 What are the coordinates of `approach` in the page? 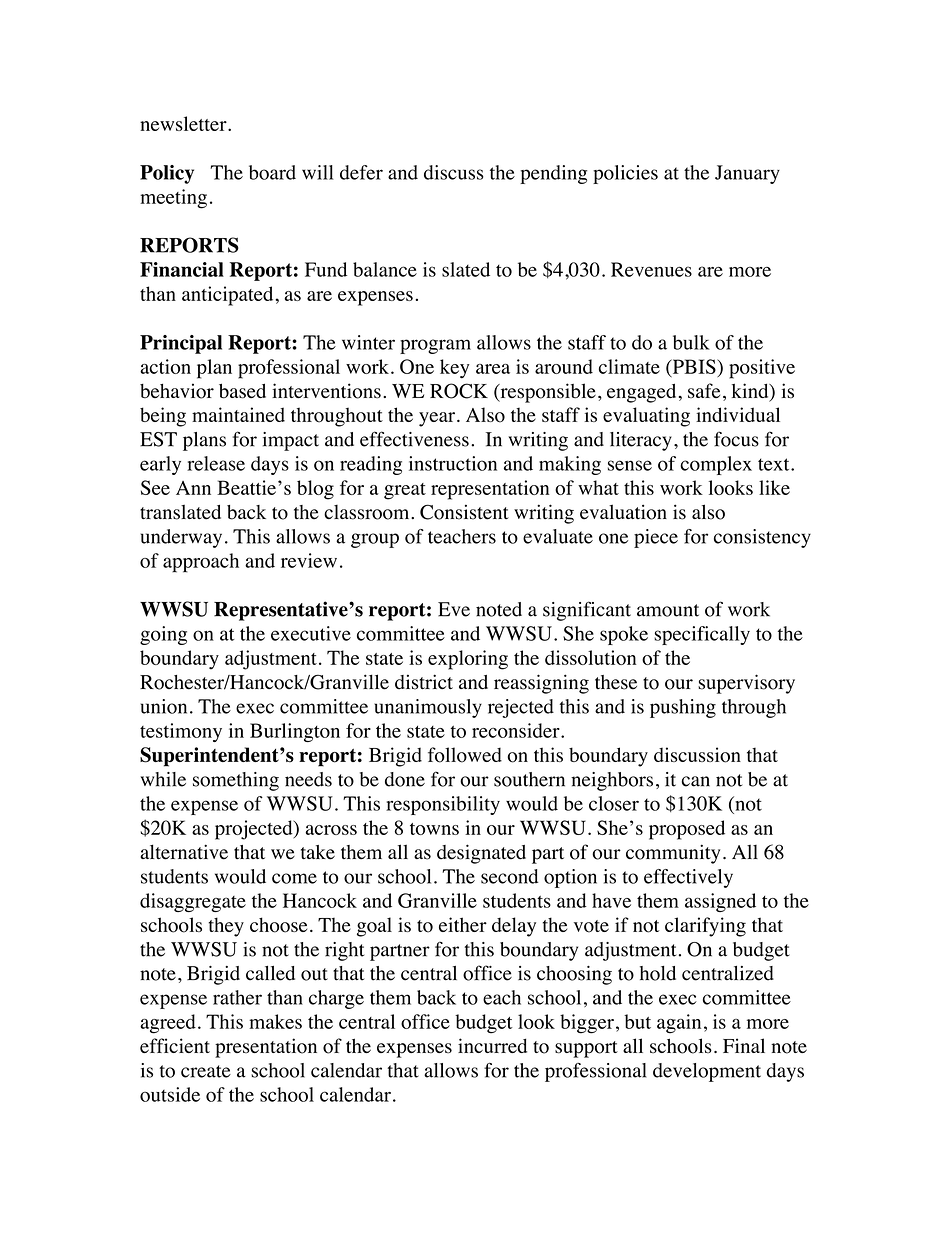 It's located at (201, 563).
